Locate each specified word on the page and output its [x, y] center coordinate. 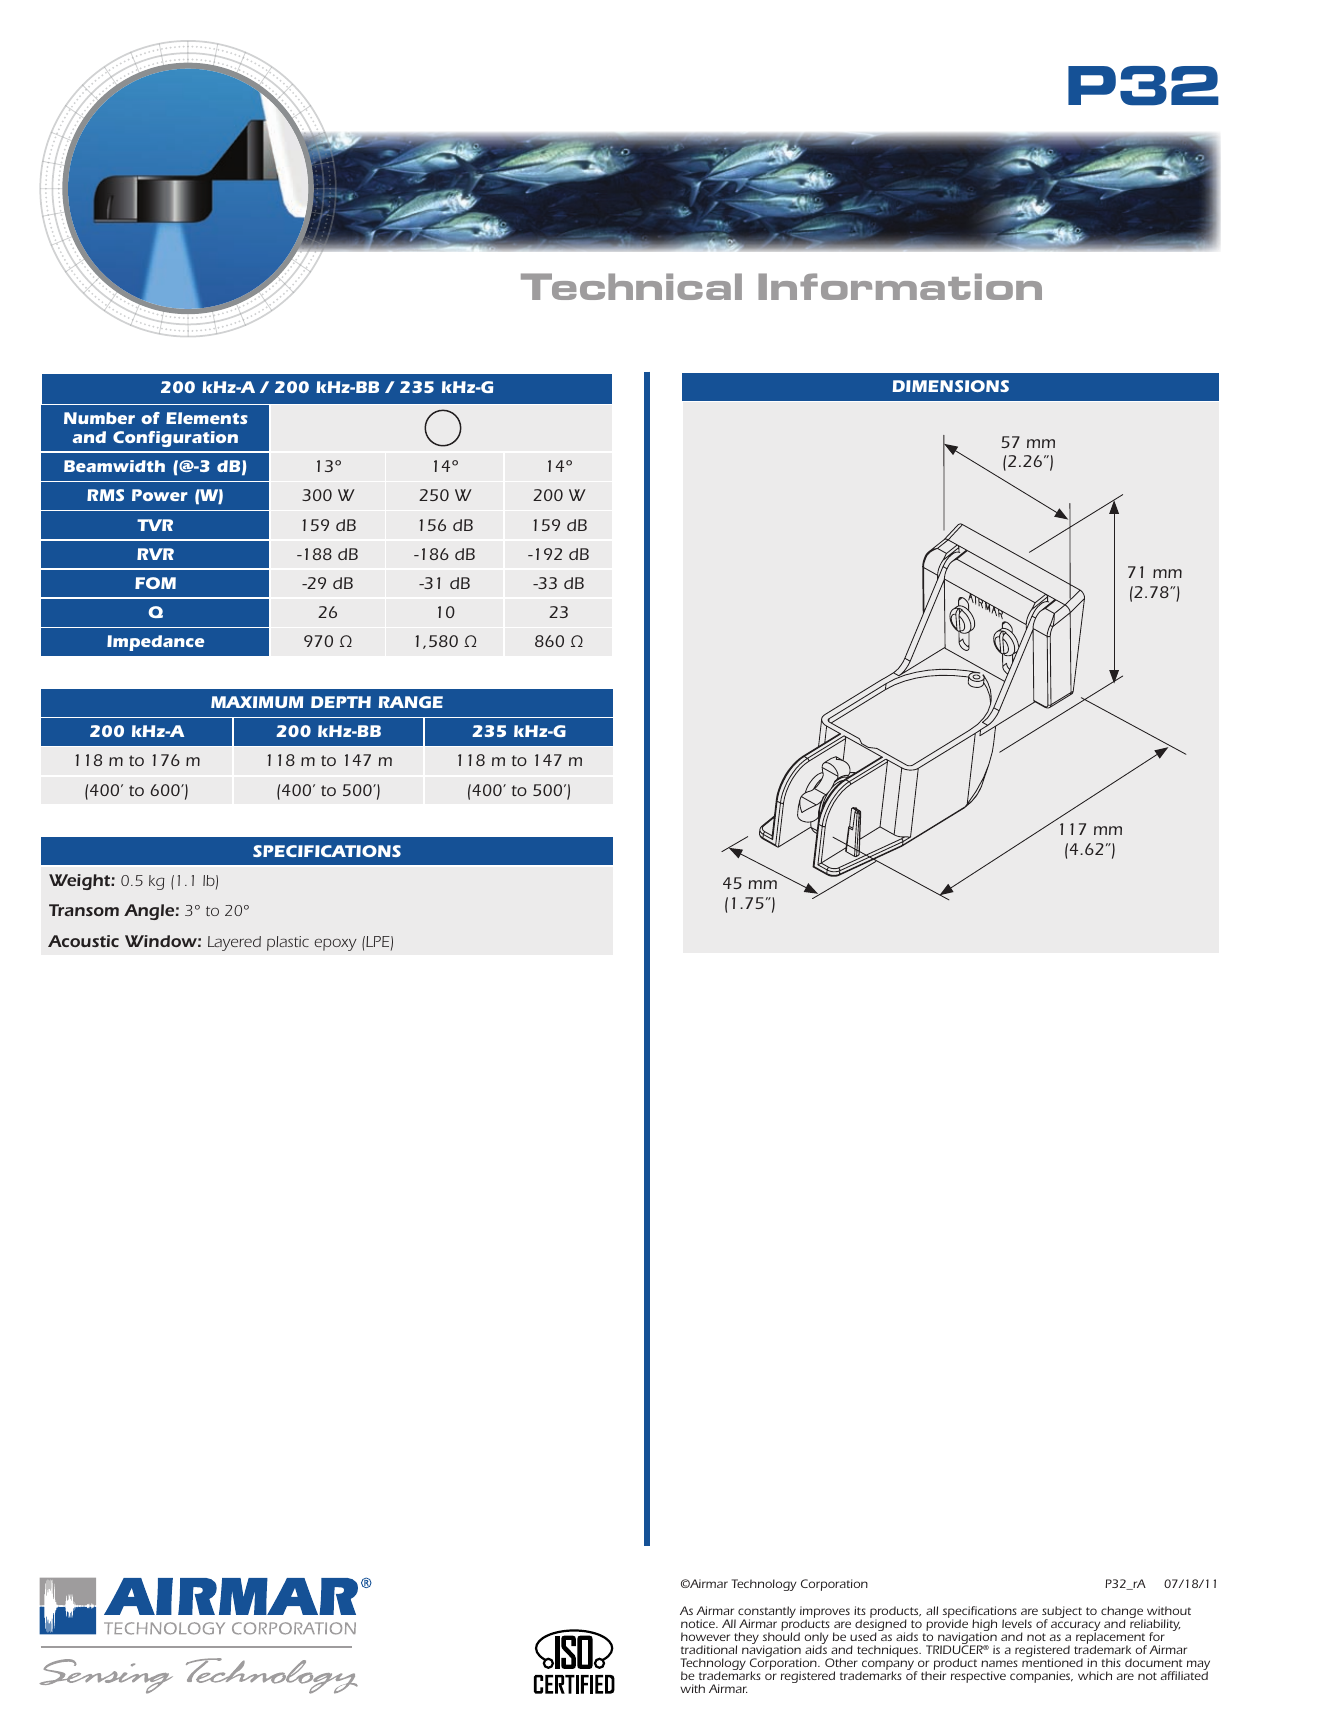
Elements [207, 418]
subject [1062, 1613]
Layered [234, 943]
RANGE [411, 702]
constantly [767, 1613]
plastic [288, 943]
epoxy [335, 944]
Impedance [155, 643]
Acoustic [83, 941]
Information [900, 286]
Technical [631, 286]
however [705, 1636]
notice [699, 1623]
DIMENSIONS [951, 386]
